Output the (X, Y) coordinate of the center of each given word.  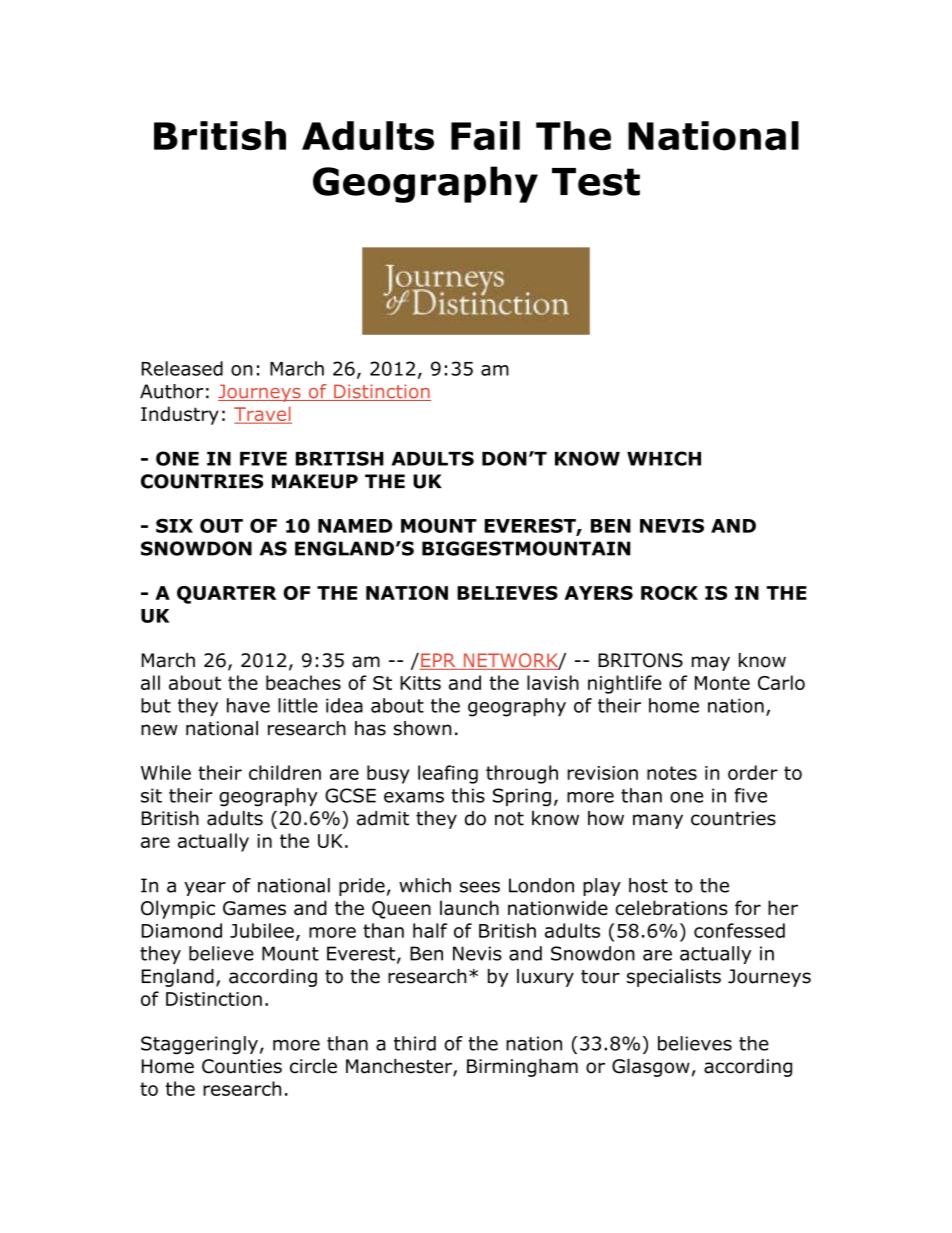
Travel (263, 415)
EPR (438, 661)
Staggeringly (199, 1045)
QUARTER (227, 595)
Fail (485, 135)
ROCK (669, 593)
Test (596, 182)
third (415, 1043)
